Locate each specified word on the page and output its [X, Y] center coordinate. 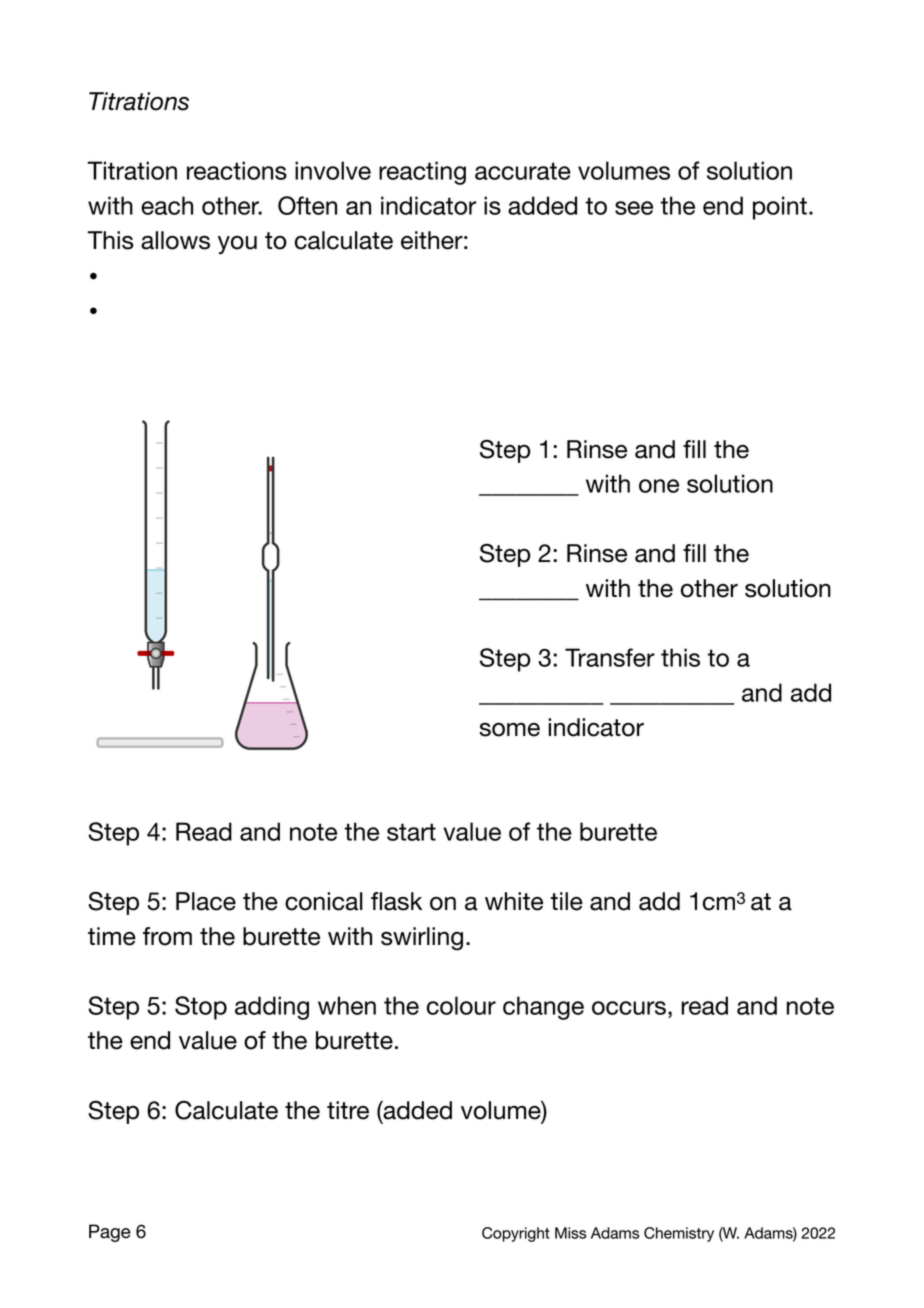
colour [461, 1005]
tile [567, 901]
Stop [201, 1008]
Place [206, 901]
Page [110, 1233]
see [634, 208]
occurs [629, 1008]
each [167, 205]
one [659, 486]
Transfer [610, 657]
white [514, 901]
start [411, 832]
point [780, 208]
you [237, 245]
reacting [422, 173]
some [509, 730]
